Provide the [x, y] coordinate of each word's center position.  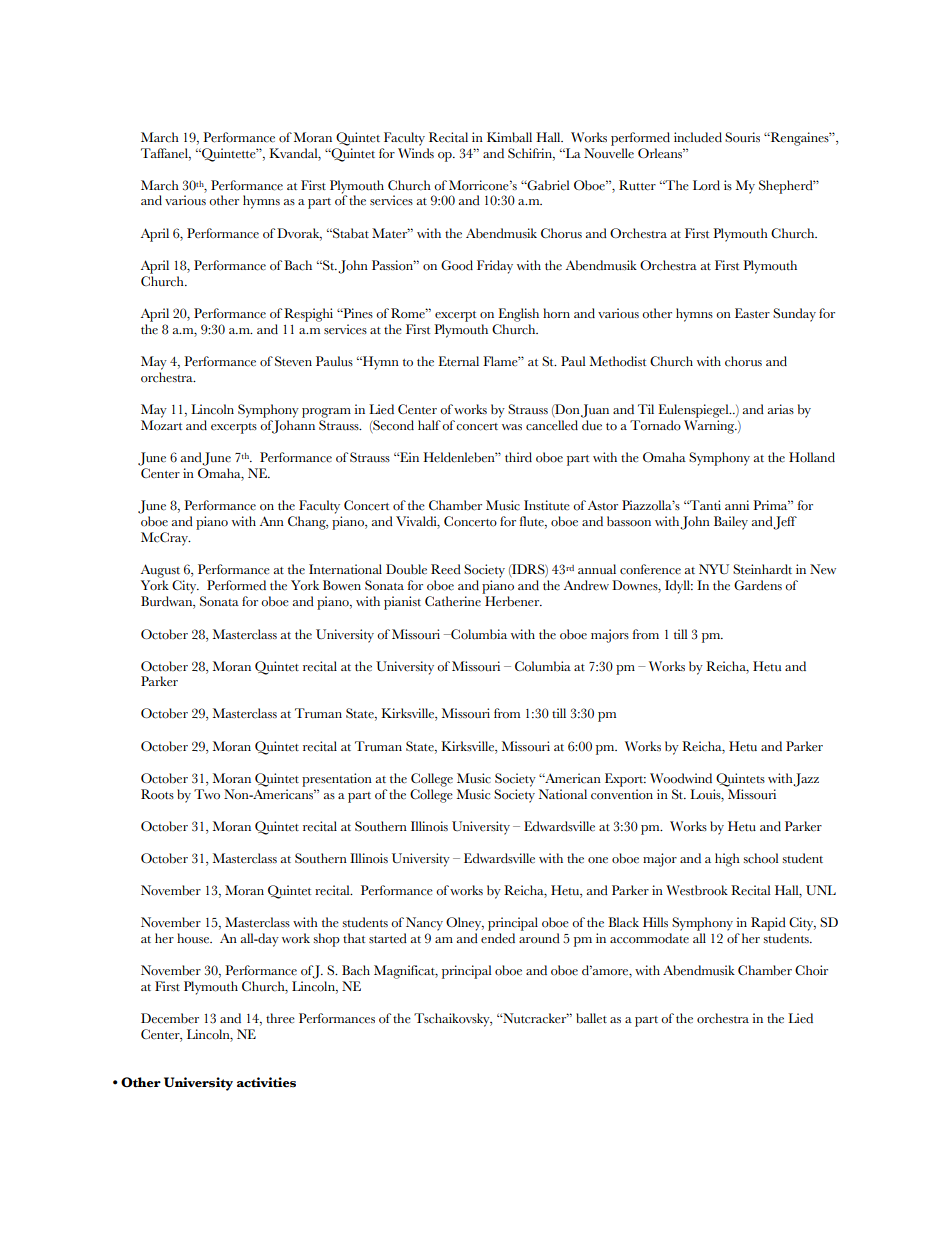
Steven [293, 361]
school [761, 858]
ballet [591, 1018]
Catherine [453, 601]
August [160, 571]
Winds [416, 153]
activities [266, 1082]
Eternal [458, 361]
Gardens [758, 585]
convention [622, 794]
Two [207, 794]
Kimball [509, 137]
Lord [706, 185]
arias [781, 409]
